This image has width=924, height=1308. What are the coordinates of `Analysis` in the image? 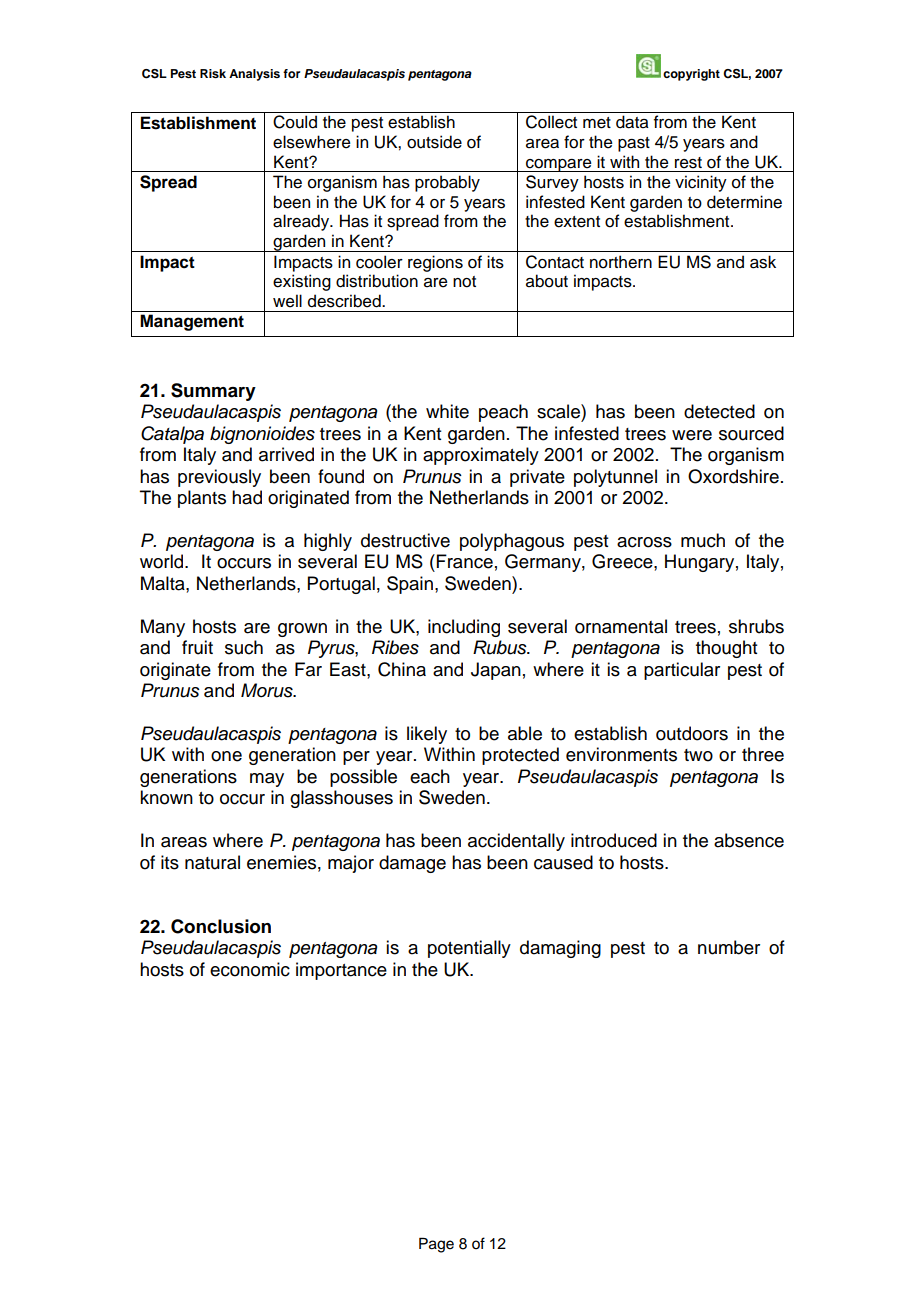 It's located at (254, 75).
